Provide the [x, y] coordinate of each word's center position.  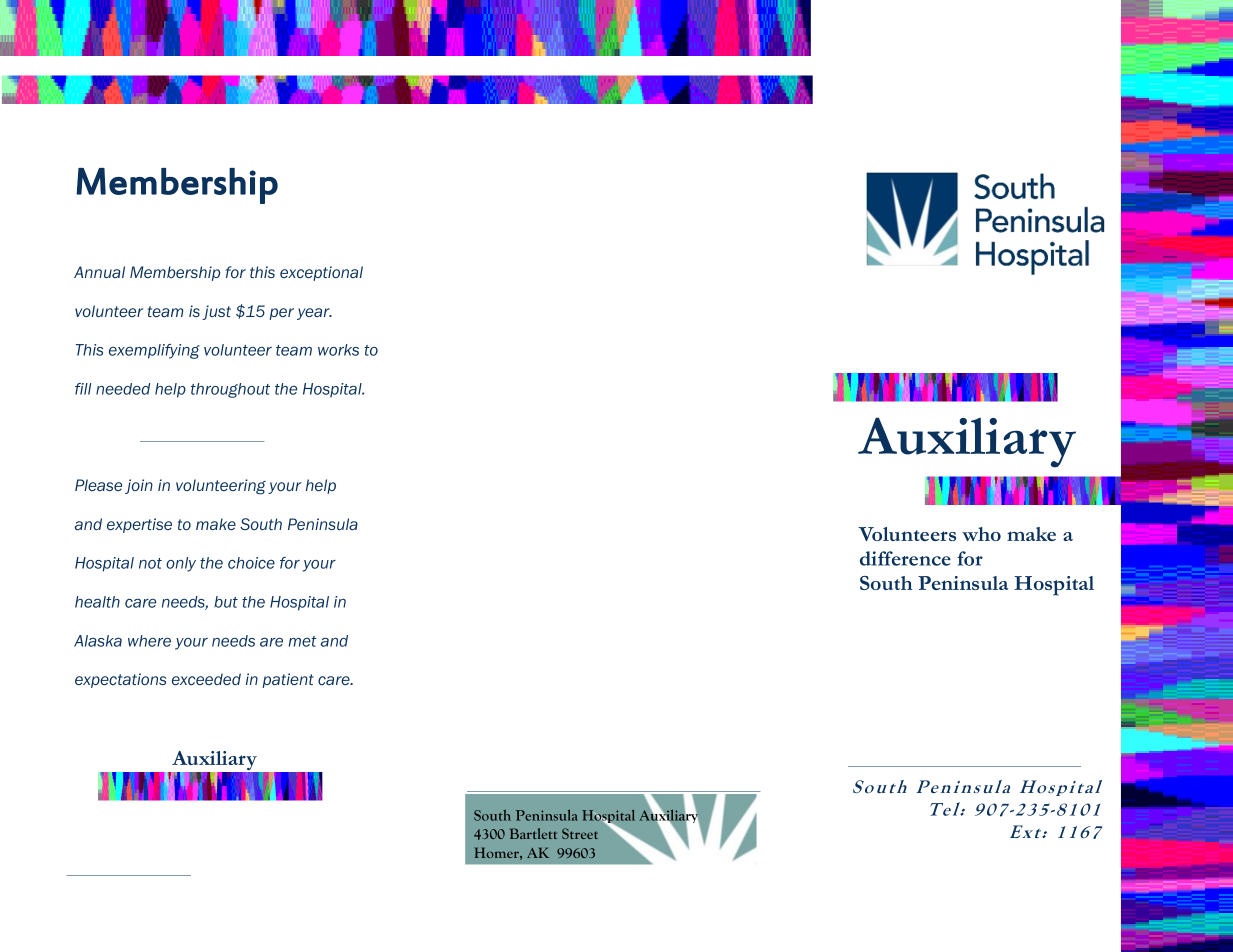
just [216, 312]
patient [288, 680]
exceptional [321, 273]
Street [580, 833]
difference [905, 558]
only [181, 564]
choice [251, 563]
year [314, 314]
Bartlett [533, 833]
